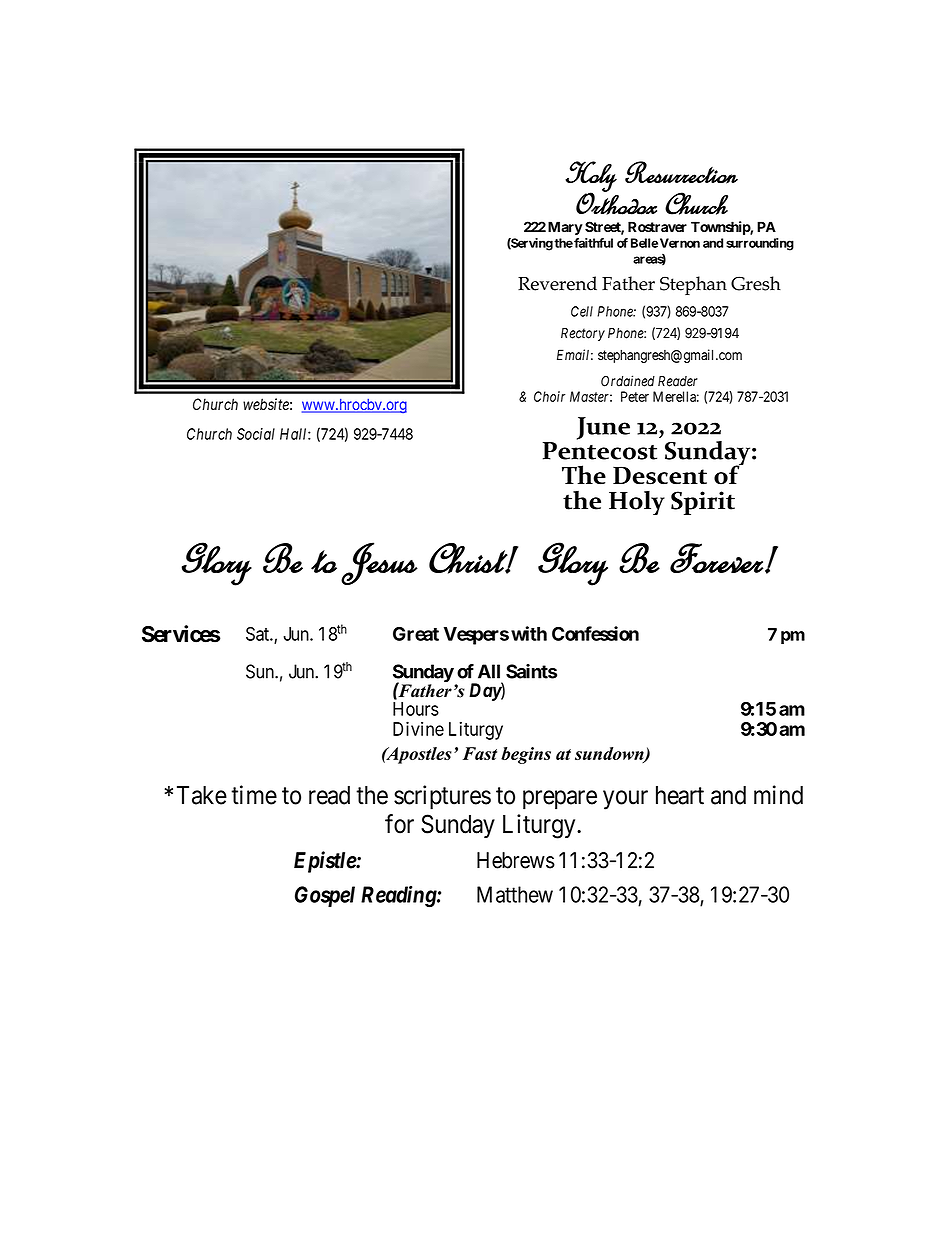 Image resolution: width=952 pixels, height=1233 pixels. I want to click on Peter, so click(635, 396).
